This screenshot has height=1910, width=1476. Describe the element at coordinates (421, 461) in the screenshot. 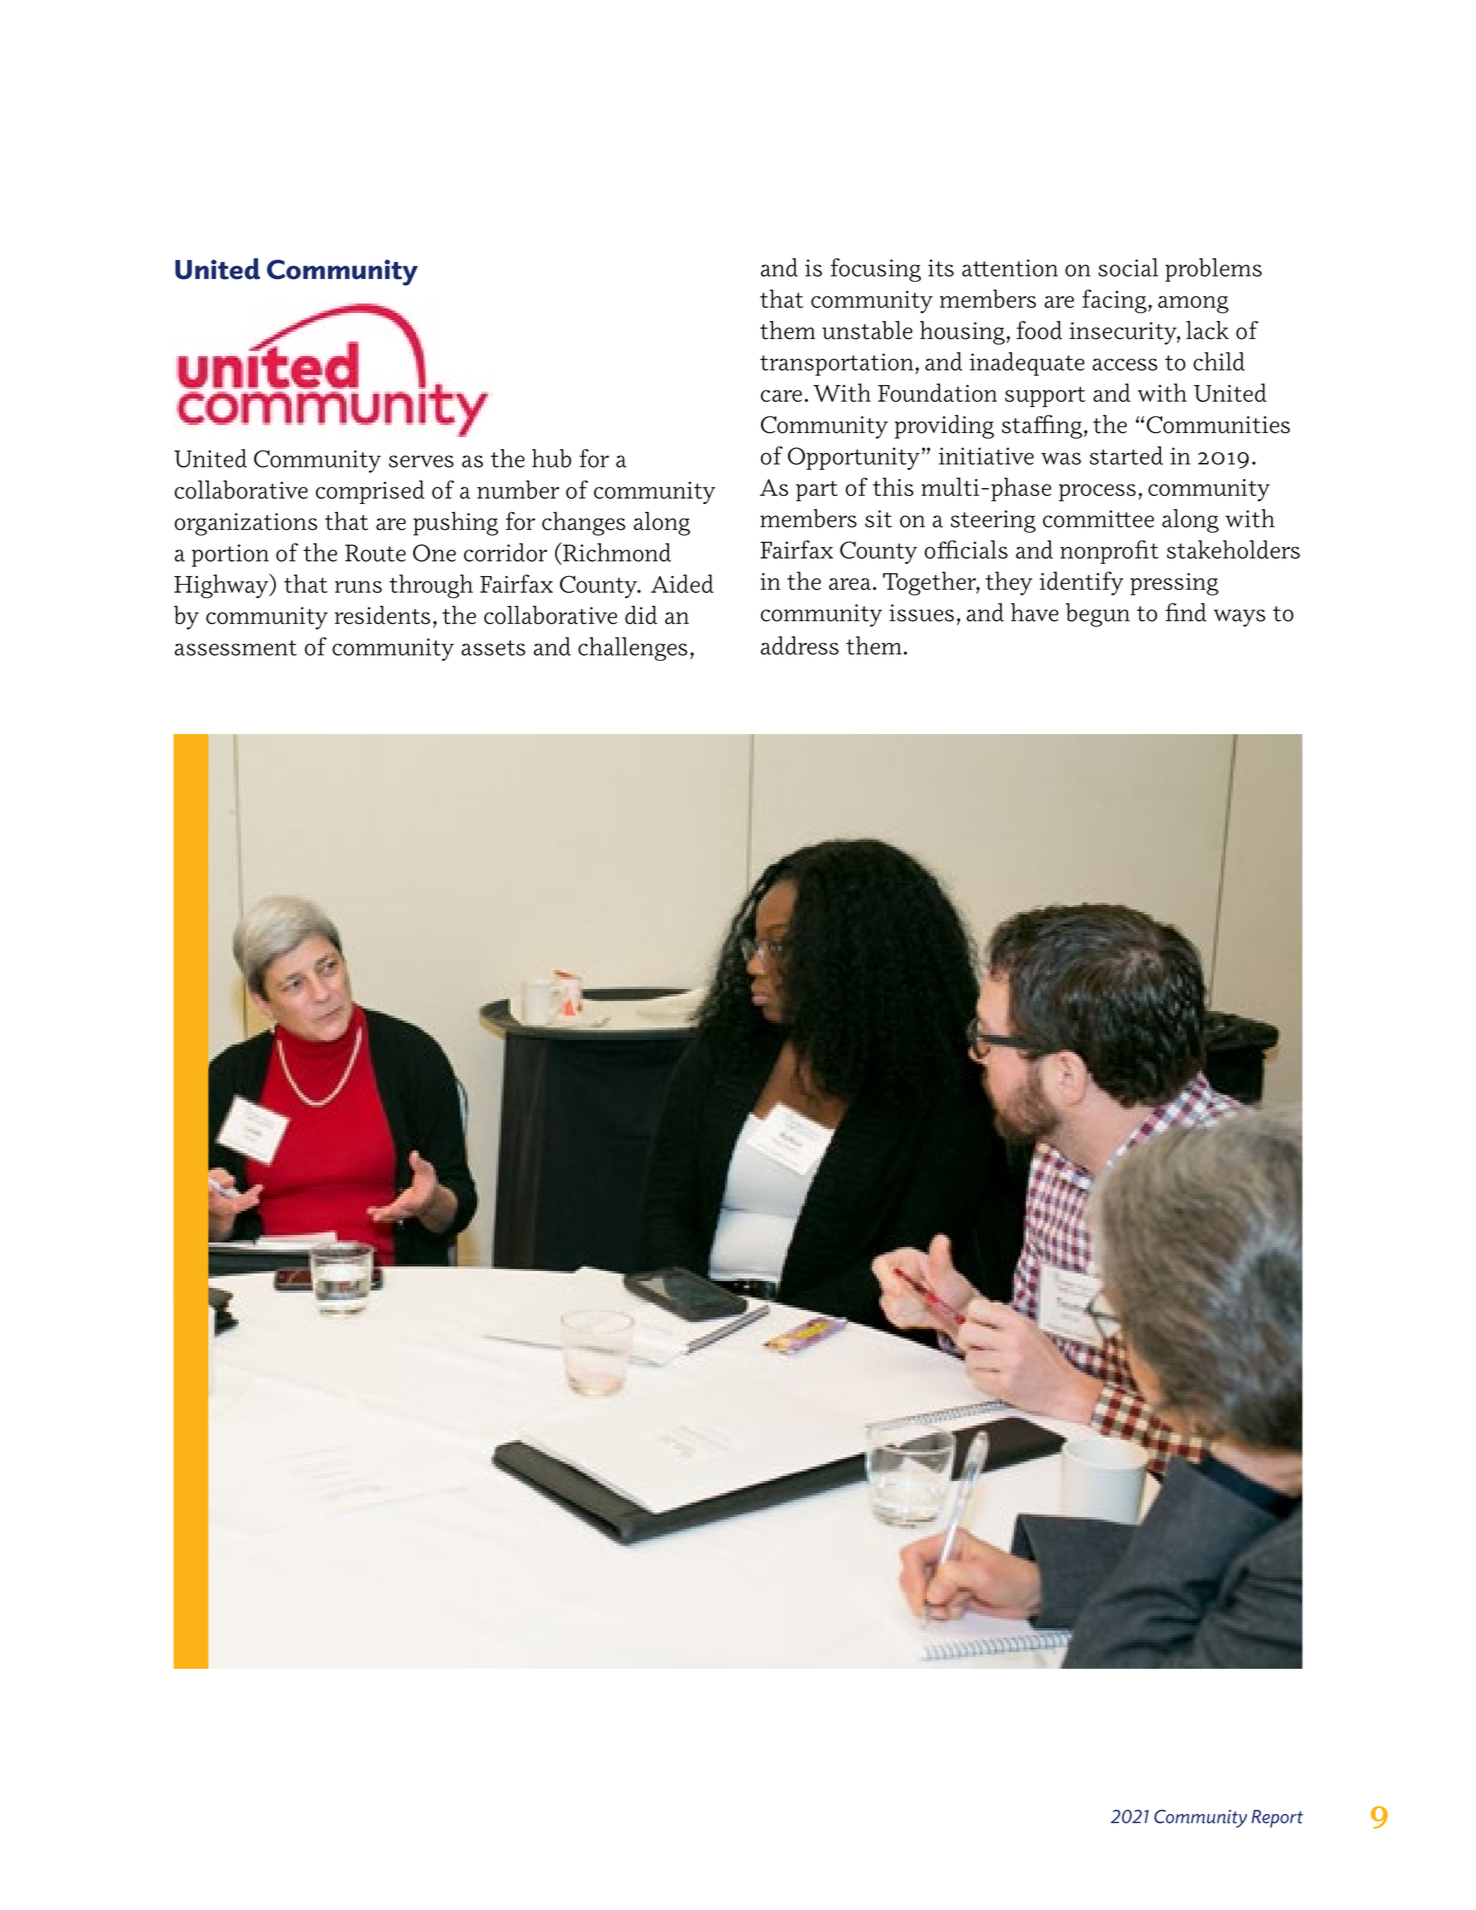

I see `serves` at that location.
